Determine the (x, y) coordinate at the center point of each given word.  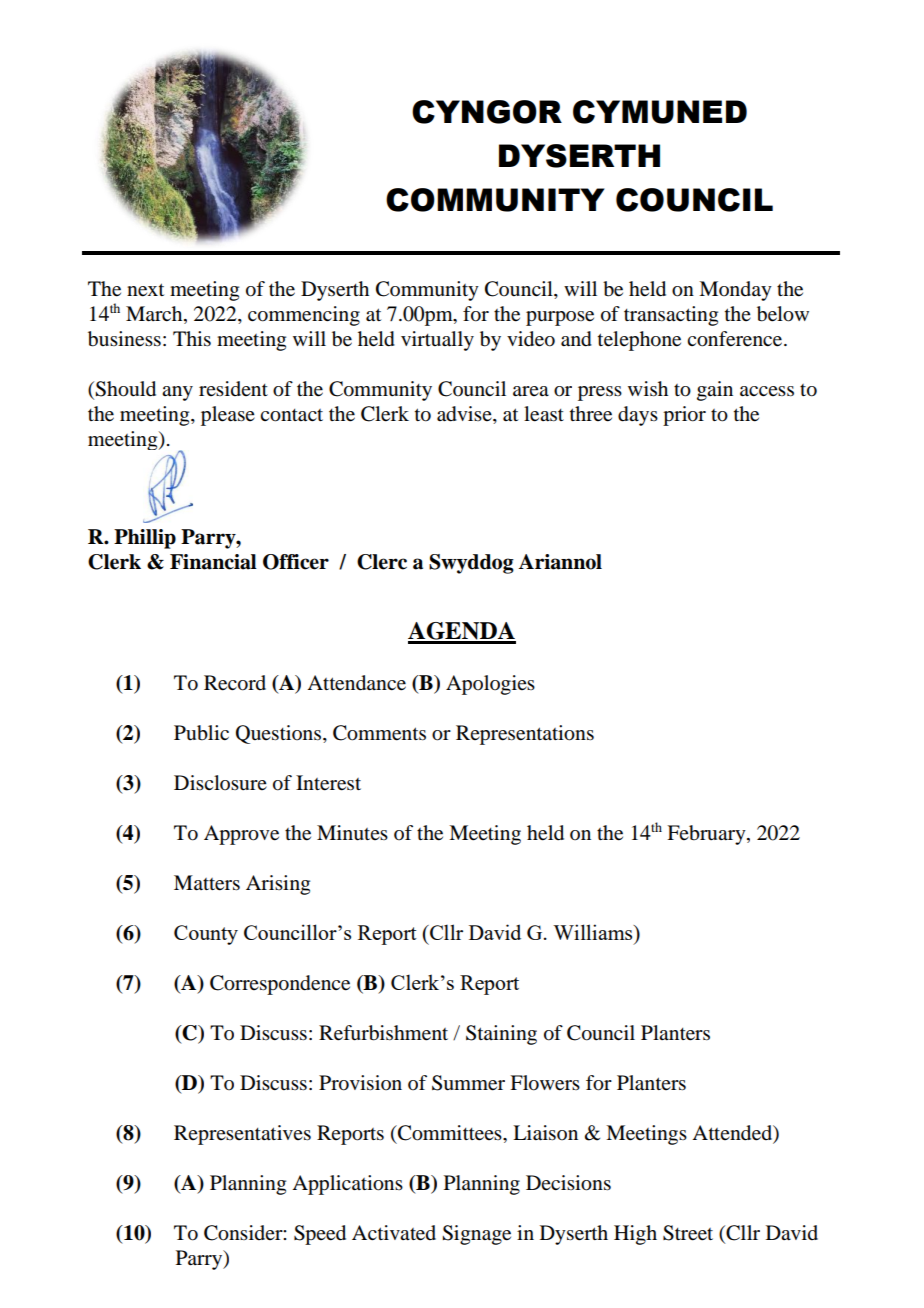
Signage (476, 1235)
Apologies (490, 685)
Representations (525, 735)
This (192, 339)
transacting (671, 316)
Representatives (242, 1135)
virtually (437, 341)
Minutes (352, 833)
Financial (213, 562)
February (707, 835)
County (206, 935)
